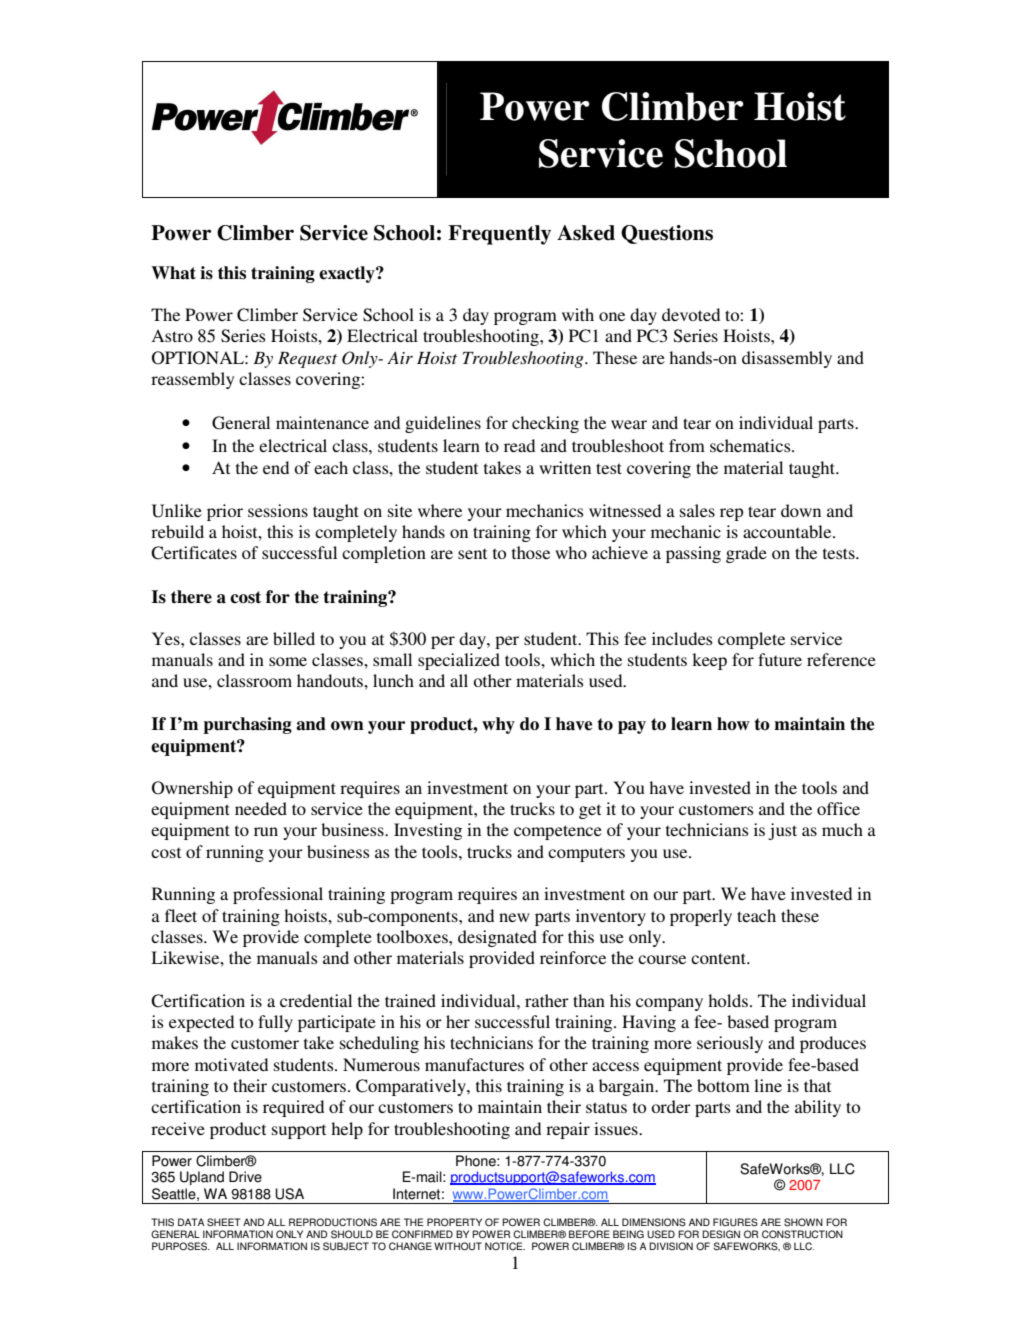  Describe the element at coordinates (173, 273) in the screenshot. I see `What` at that location.
